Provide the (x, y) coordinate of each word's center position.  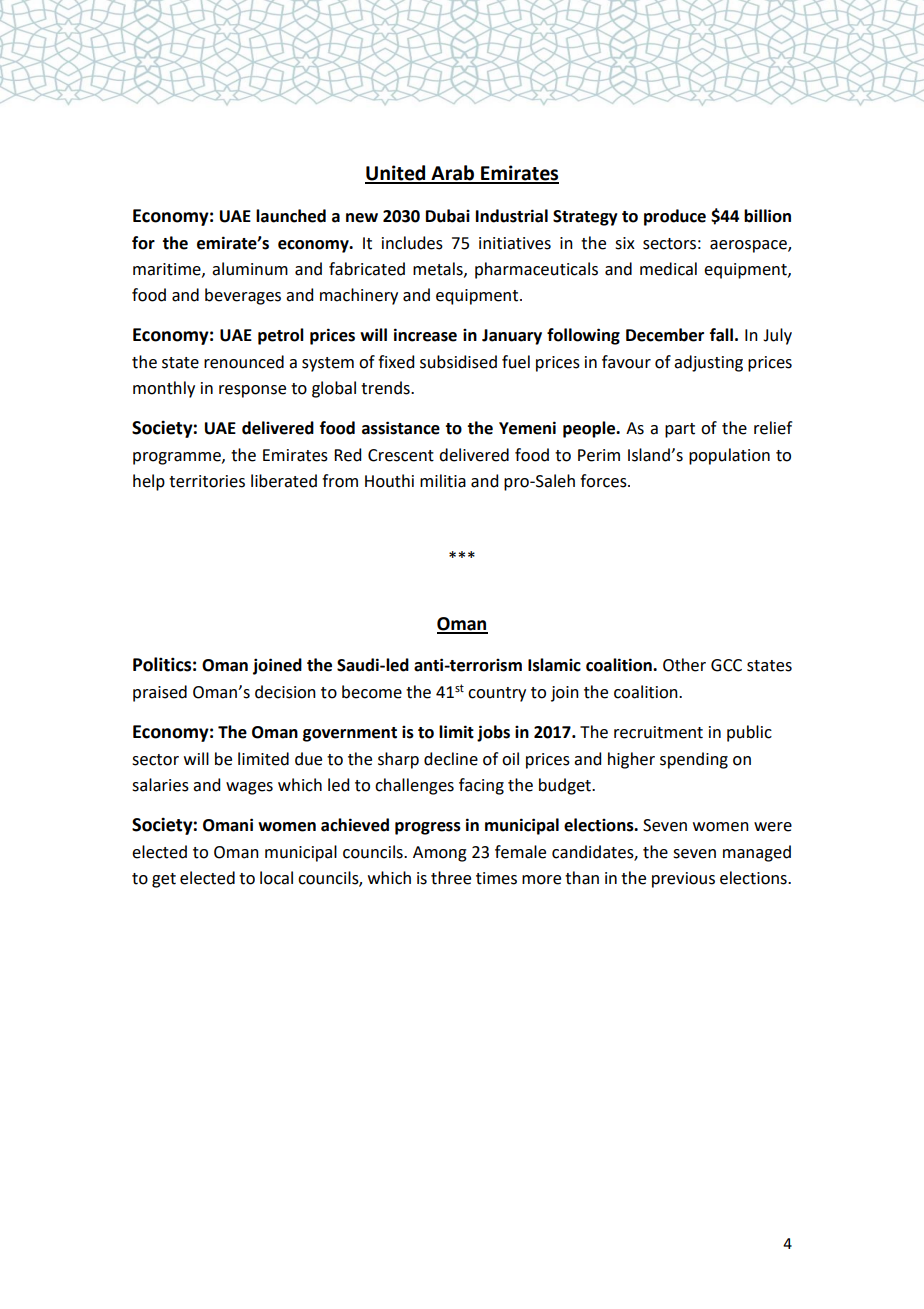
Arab (453, 174)
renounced (244, 362)
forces (604, 481)
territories (207, 481)
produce (675, 217)
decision (285, 692)
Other (684, 665)
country (497, 694)
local (276, 878)
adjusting (708, 363)
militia (443, 481)
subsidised (458, 362)
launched (291, 216)
